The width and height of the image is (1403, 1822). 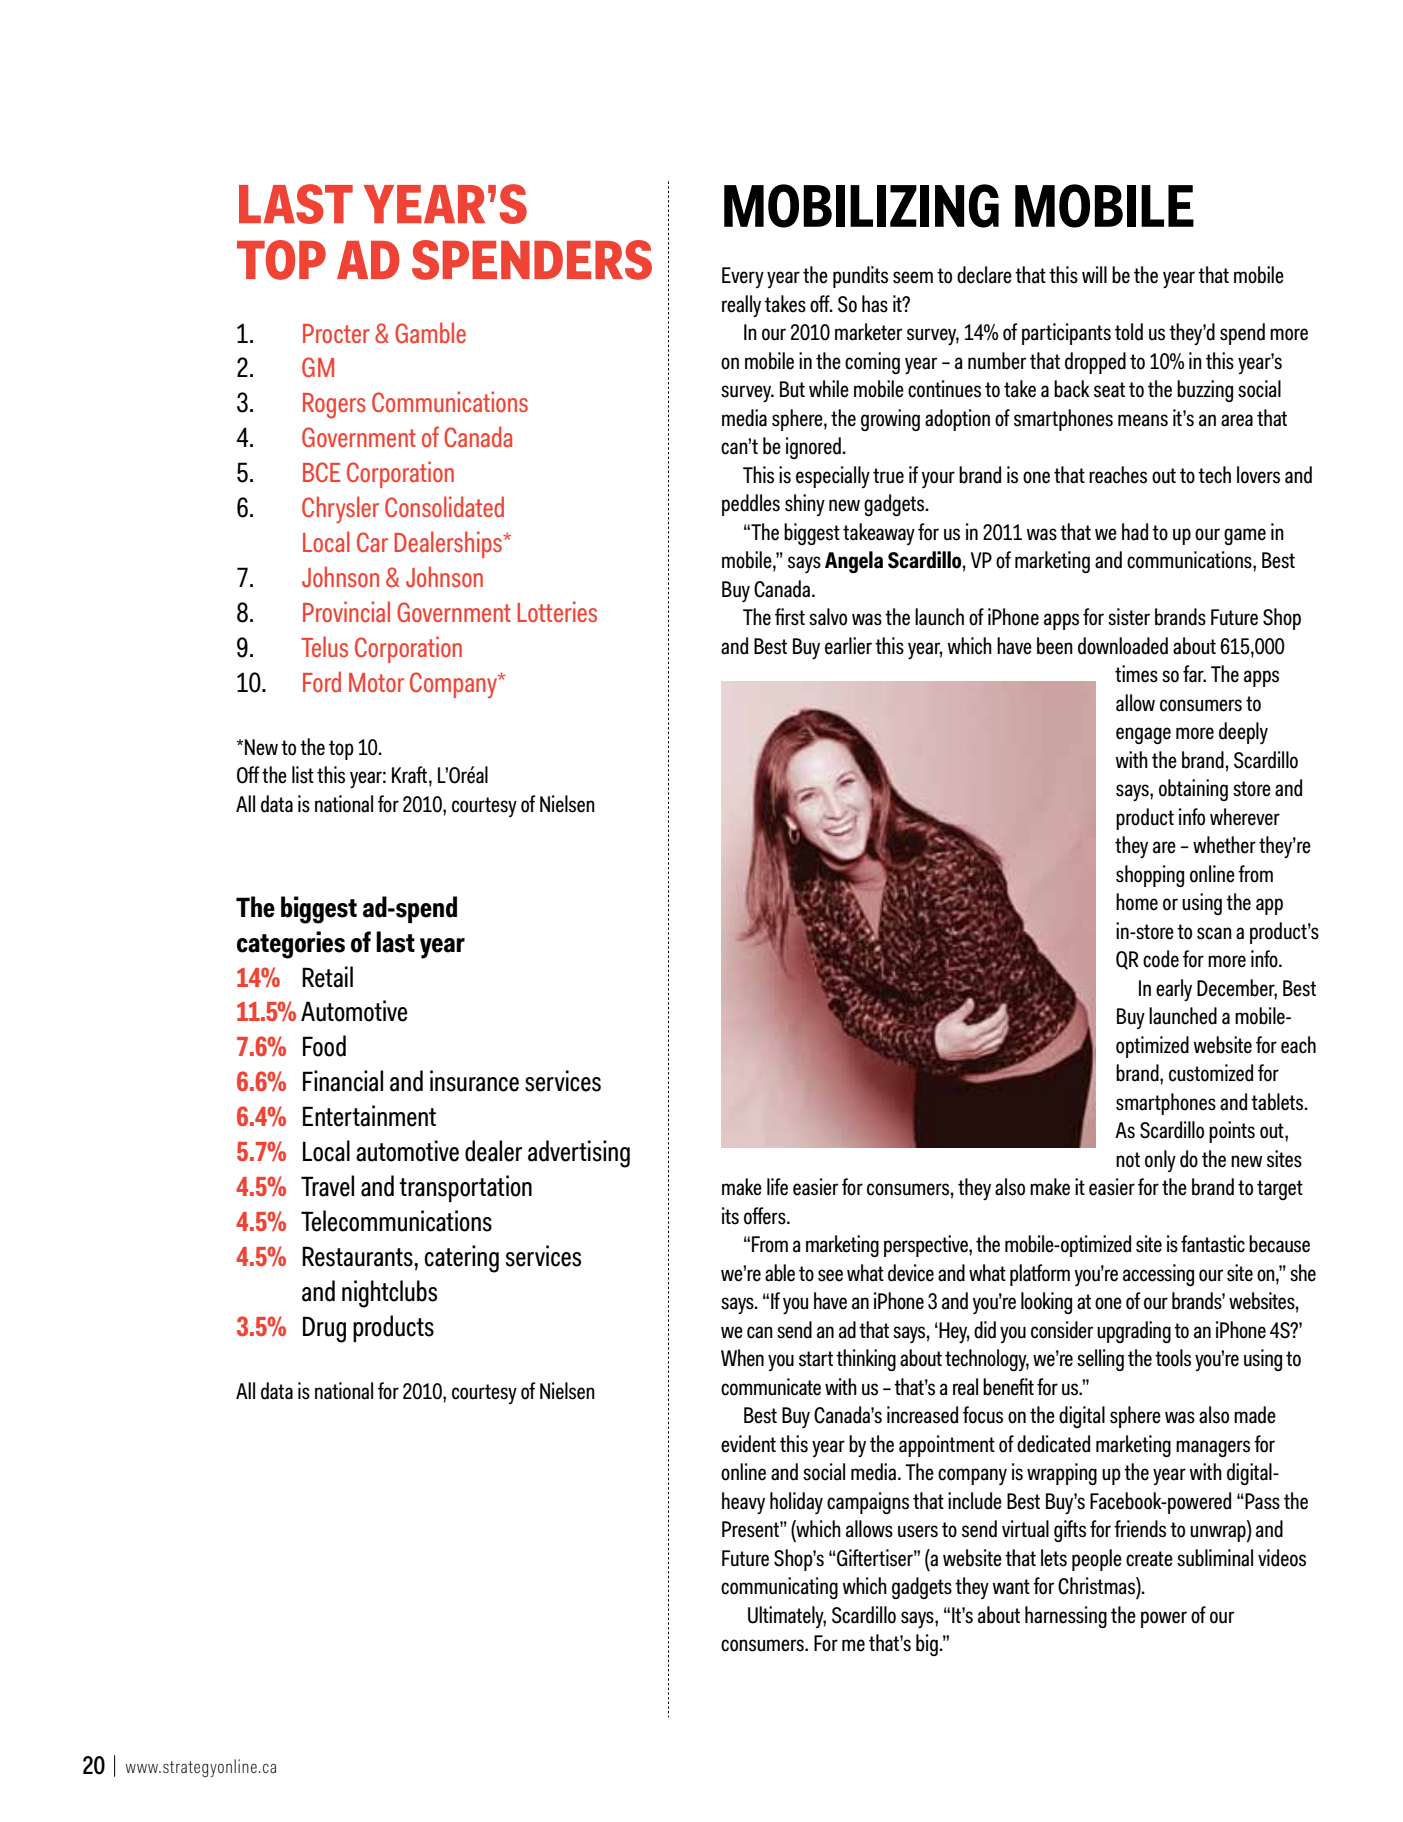 What do you see at coordinates (430, 332) in the image?
I see `Gamble` at bounding box center [430, 332].
